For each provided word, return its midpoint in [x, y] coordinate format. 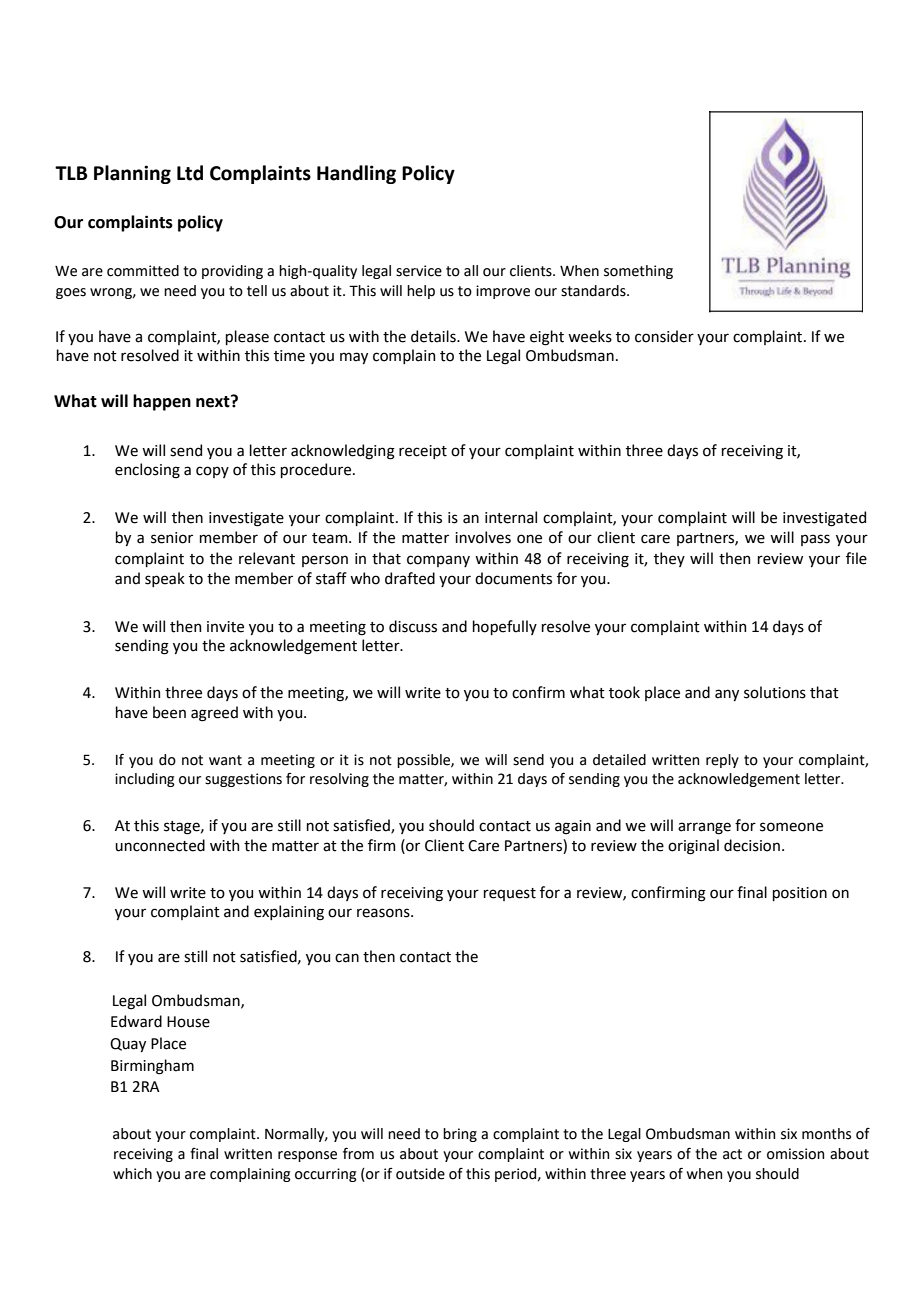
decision [752, 845]
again [573, 827]
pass [815, 540]
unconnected [160, 845]
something [638, 272]
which [132, 1174]
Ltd [190, 173]
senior [172, 538]
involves [483, 537]
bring [460, 1135]
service [419, 271]
